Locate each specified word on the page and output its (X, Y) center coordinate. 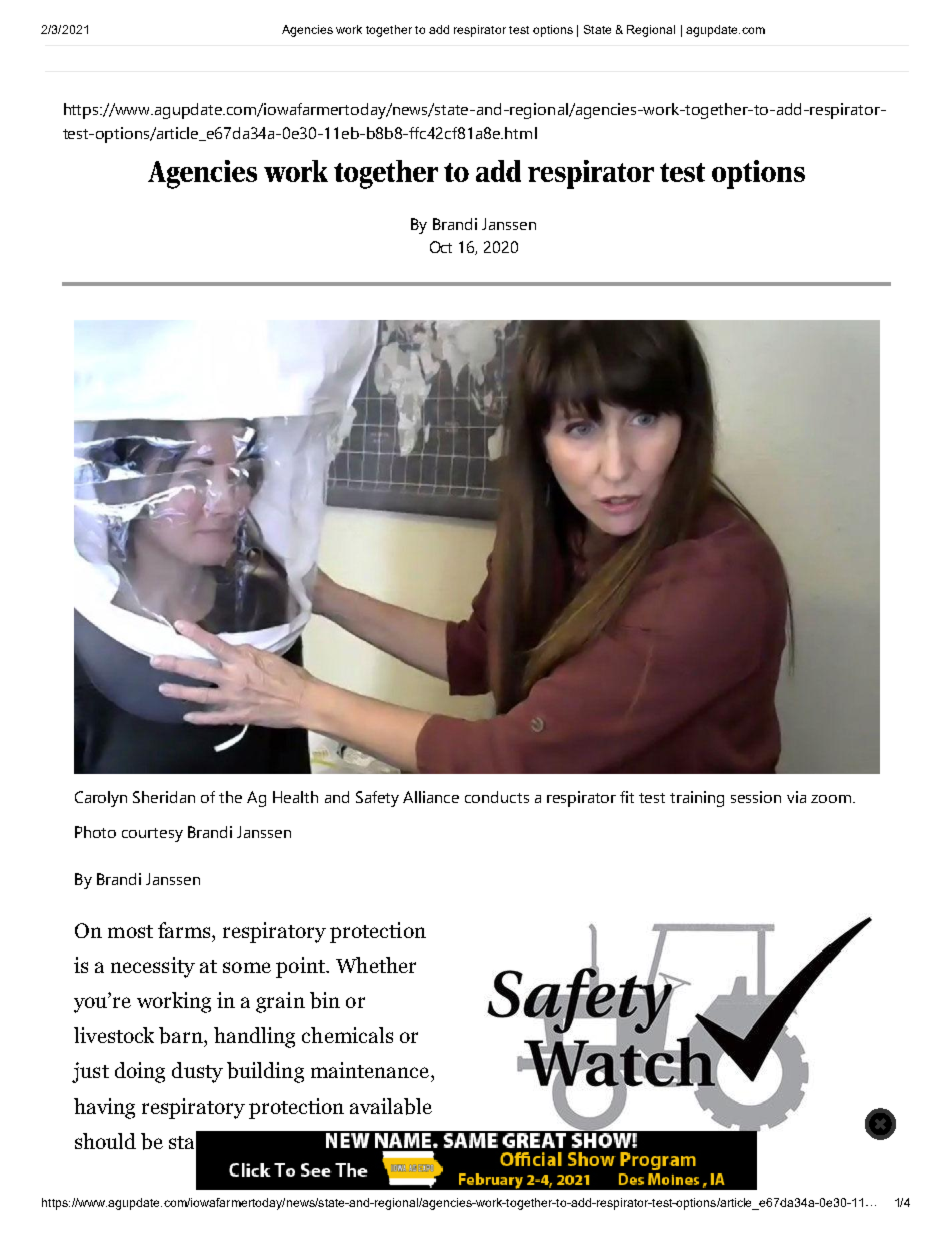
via (796, 797)
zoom (832, 799)
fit (627, 797)
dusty (197, 1072)
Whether (376, 965)
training (697, 799)
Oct (441, 247)
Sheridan (164, 797)
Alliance (431, 797)
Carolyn (101, 799)
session (756, 797)
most (130, 931)
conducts (497, 797)
